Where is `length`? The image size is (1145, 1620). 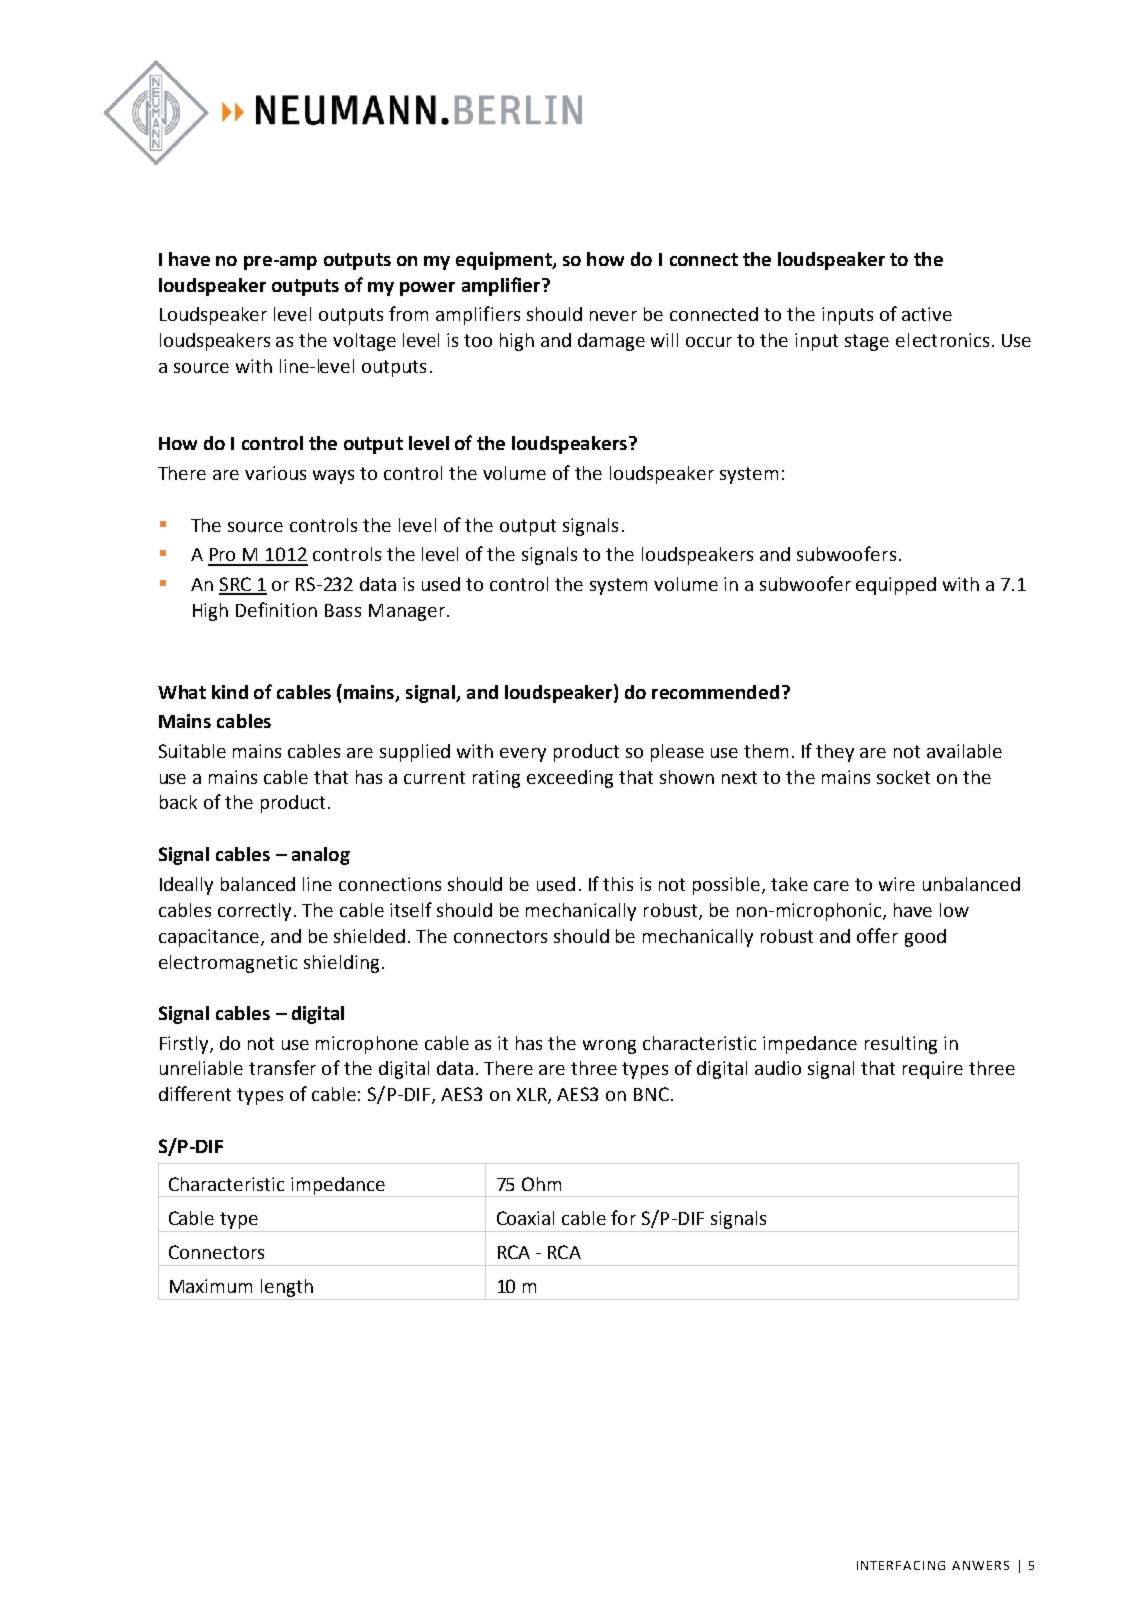
length is located at coordinates (287, 1289).
